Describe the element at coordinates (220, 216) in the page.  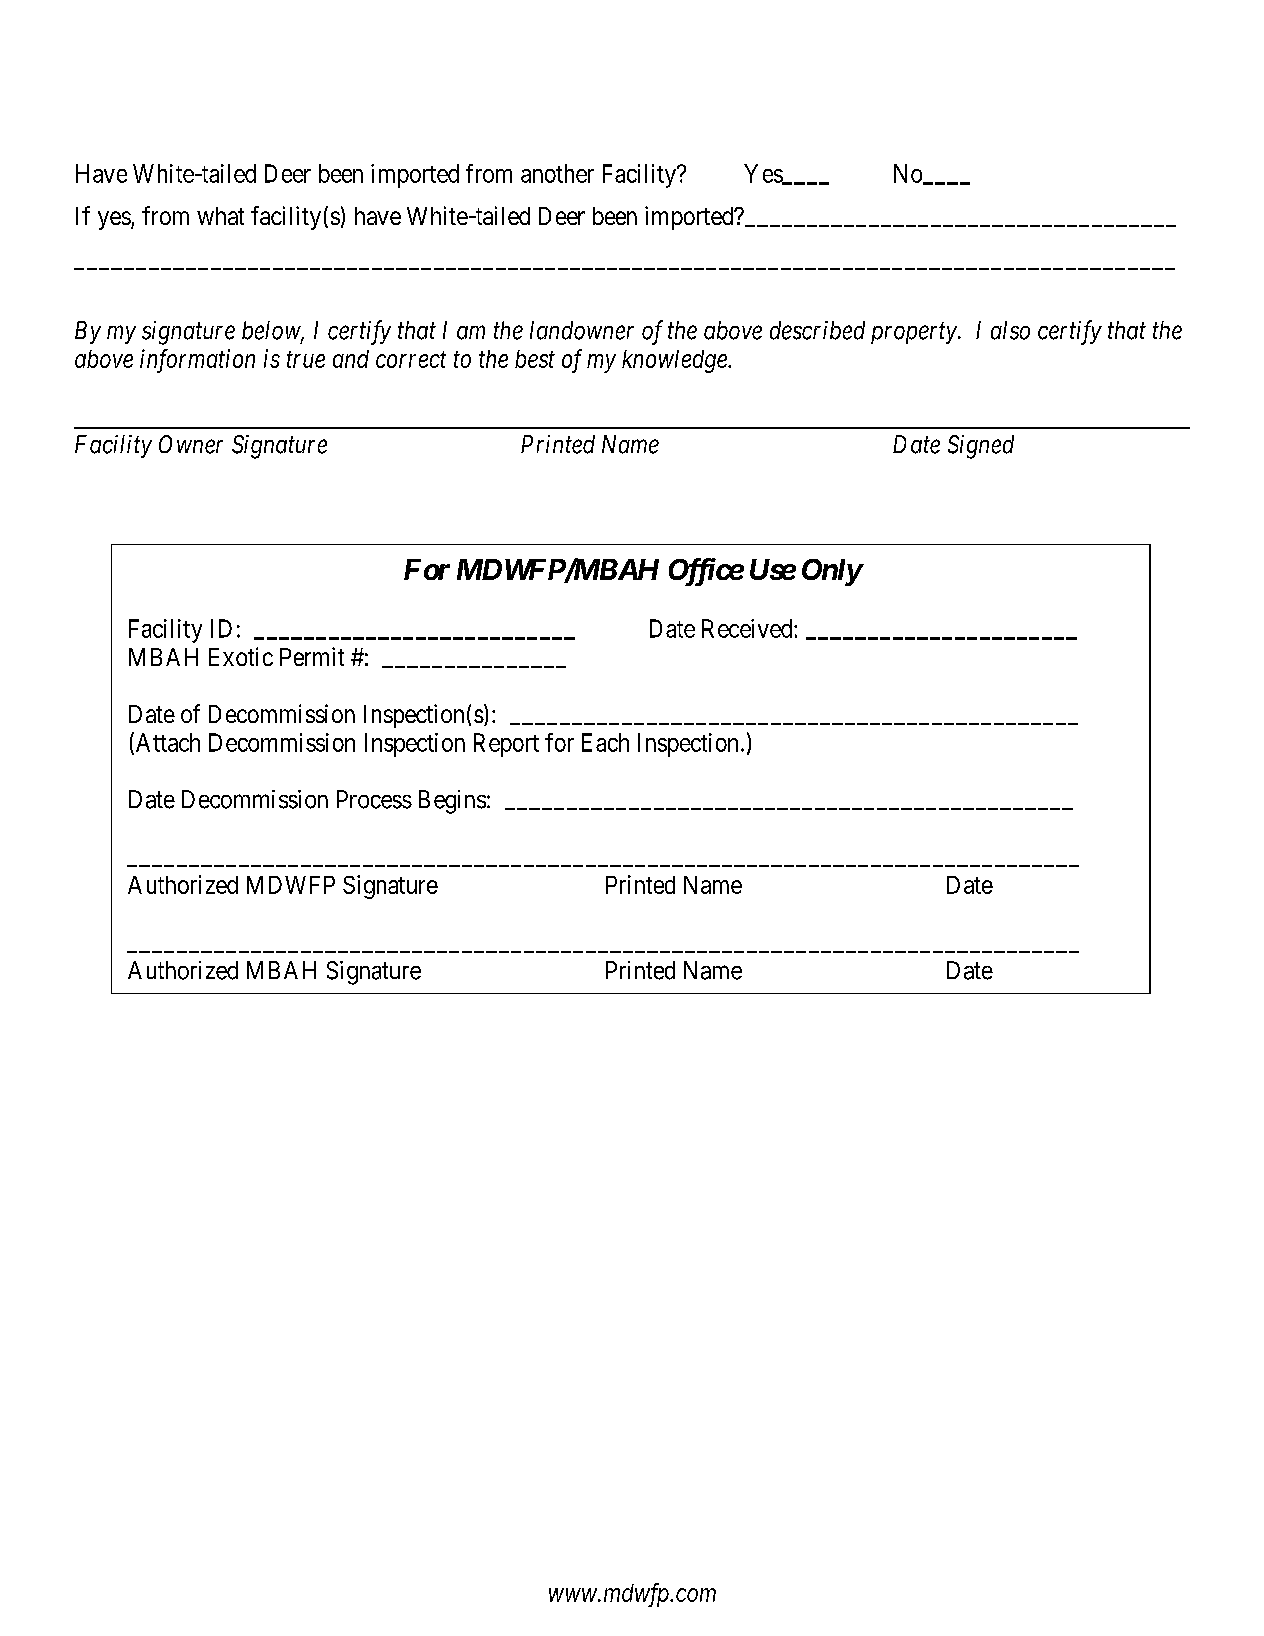
I see `what` at that location.
